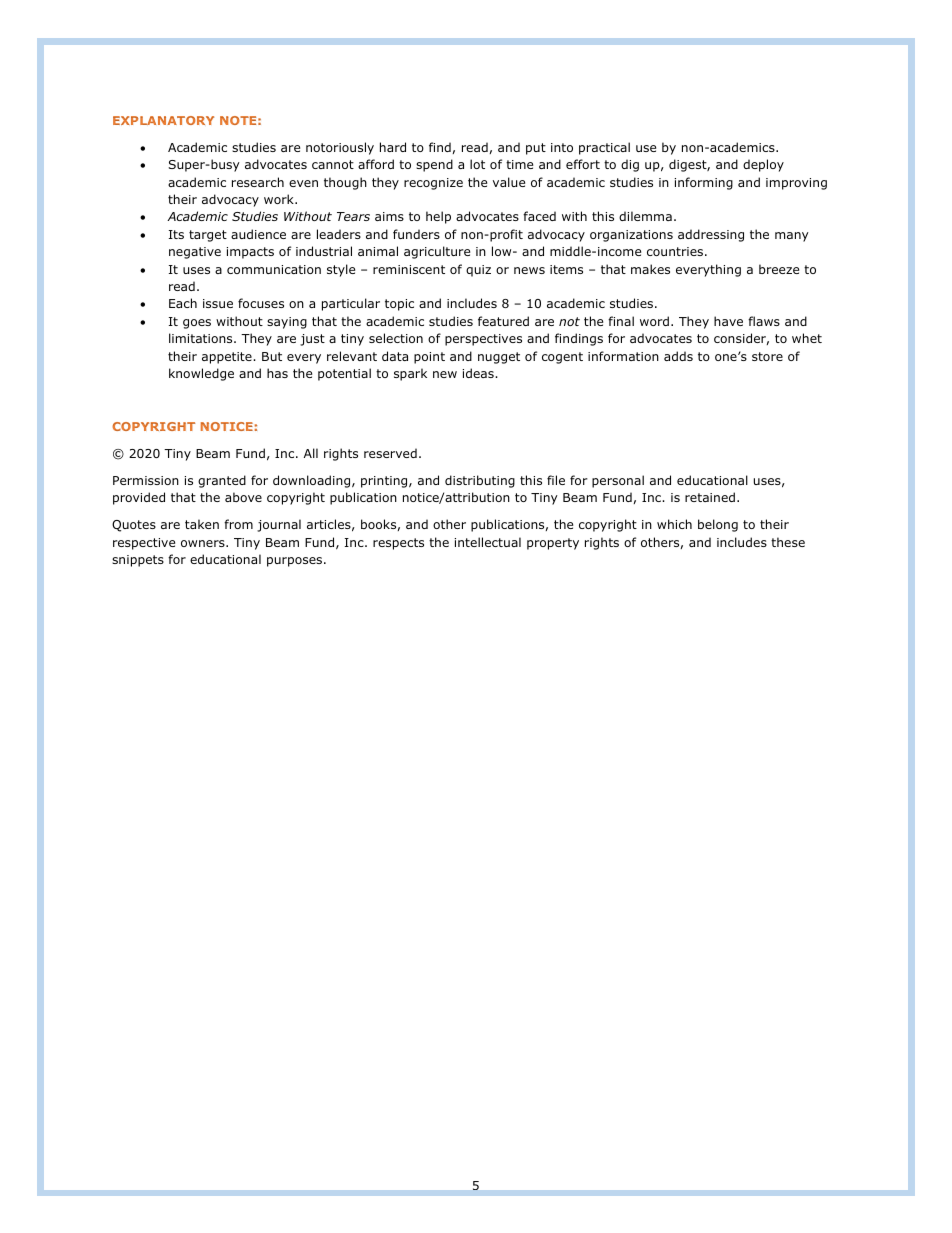  What do you see at coordinates (711, 235) in the screenshot?
I see `addressing` at bounding box center [711, 235].
